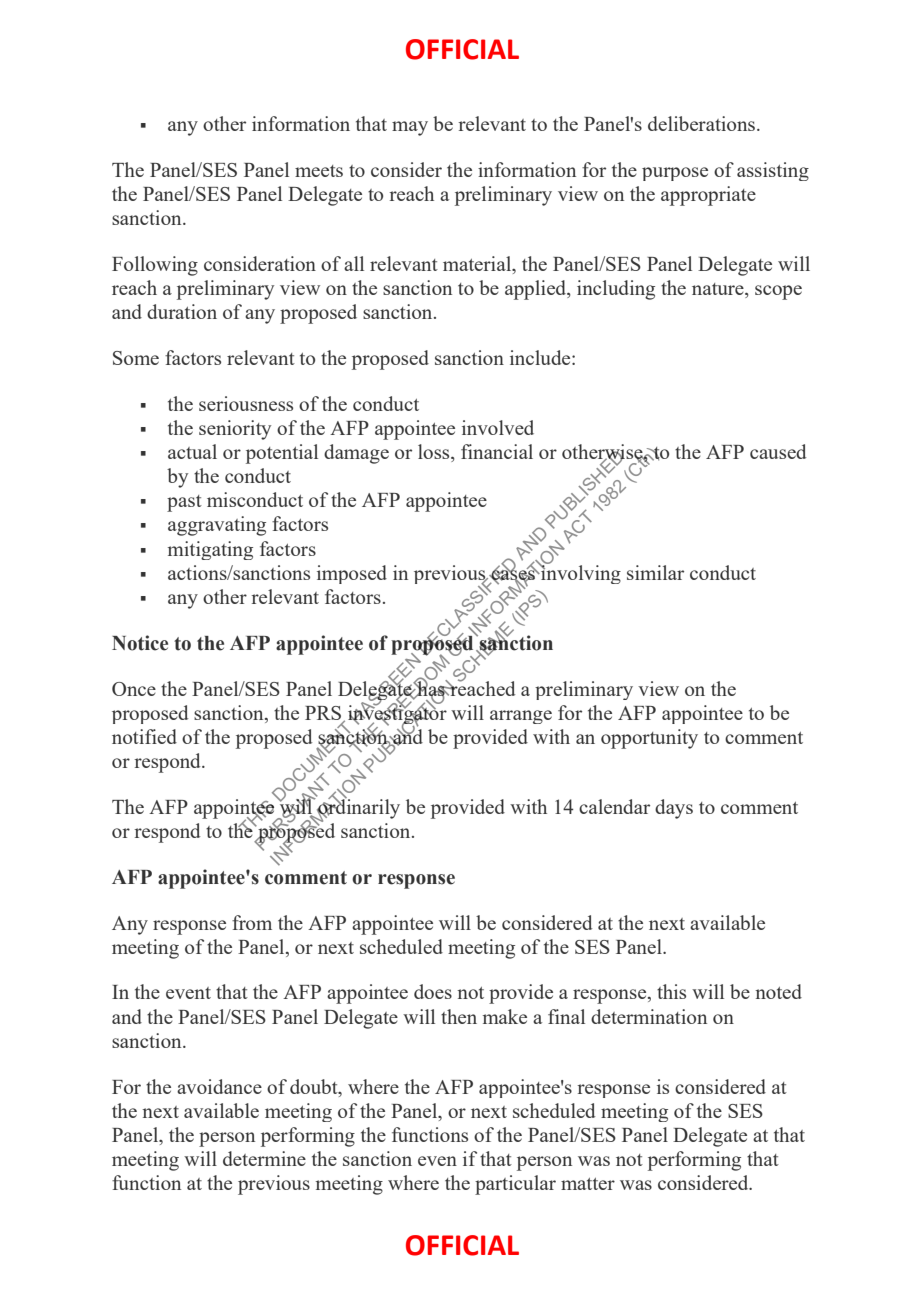 The width and height of the screenshot is (924, 1308). I want to click on particular, so click(515, 1185).
